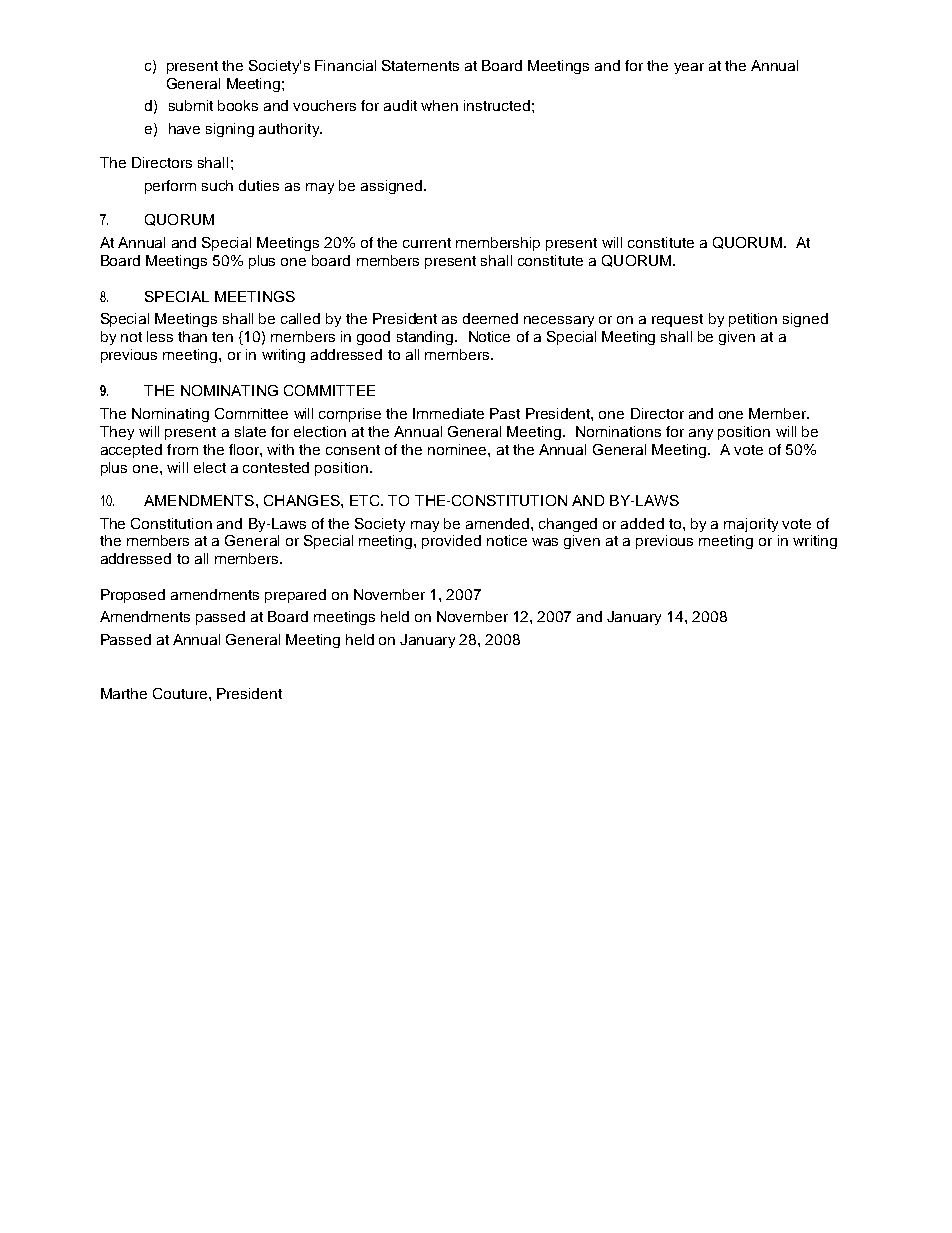 The width and height of the screenshot is (952, 1233). What do you see at coordinates (677, 320) in the screenshot?
I see `request` at bounding box center [677, 320].
